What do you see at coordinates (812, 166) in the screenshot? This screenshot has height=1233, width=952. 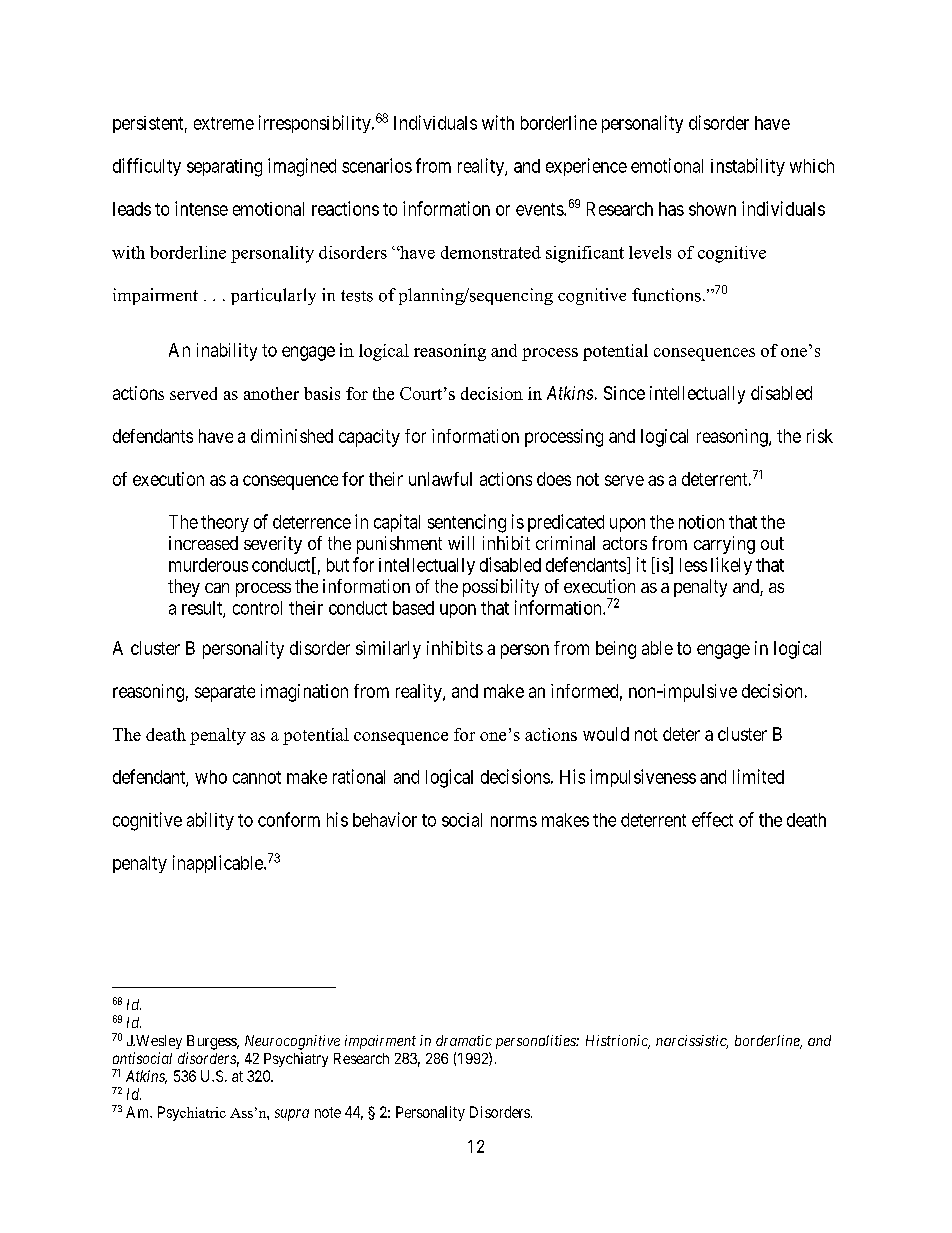 I see `which` at bounding box center [812, 166].
